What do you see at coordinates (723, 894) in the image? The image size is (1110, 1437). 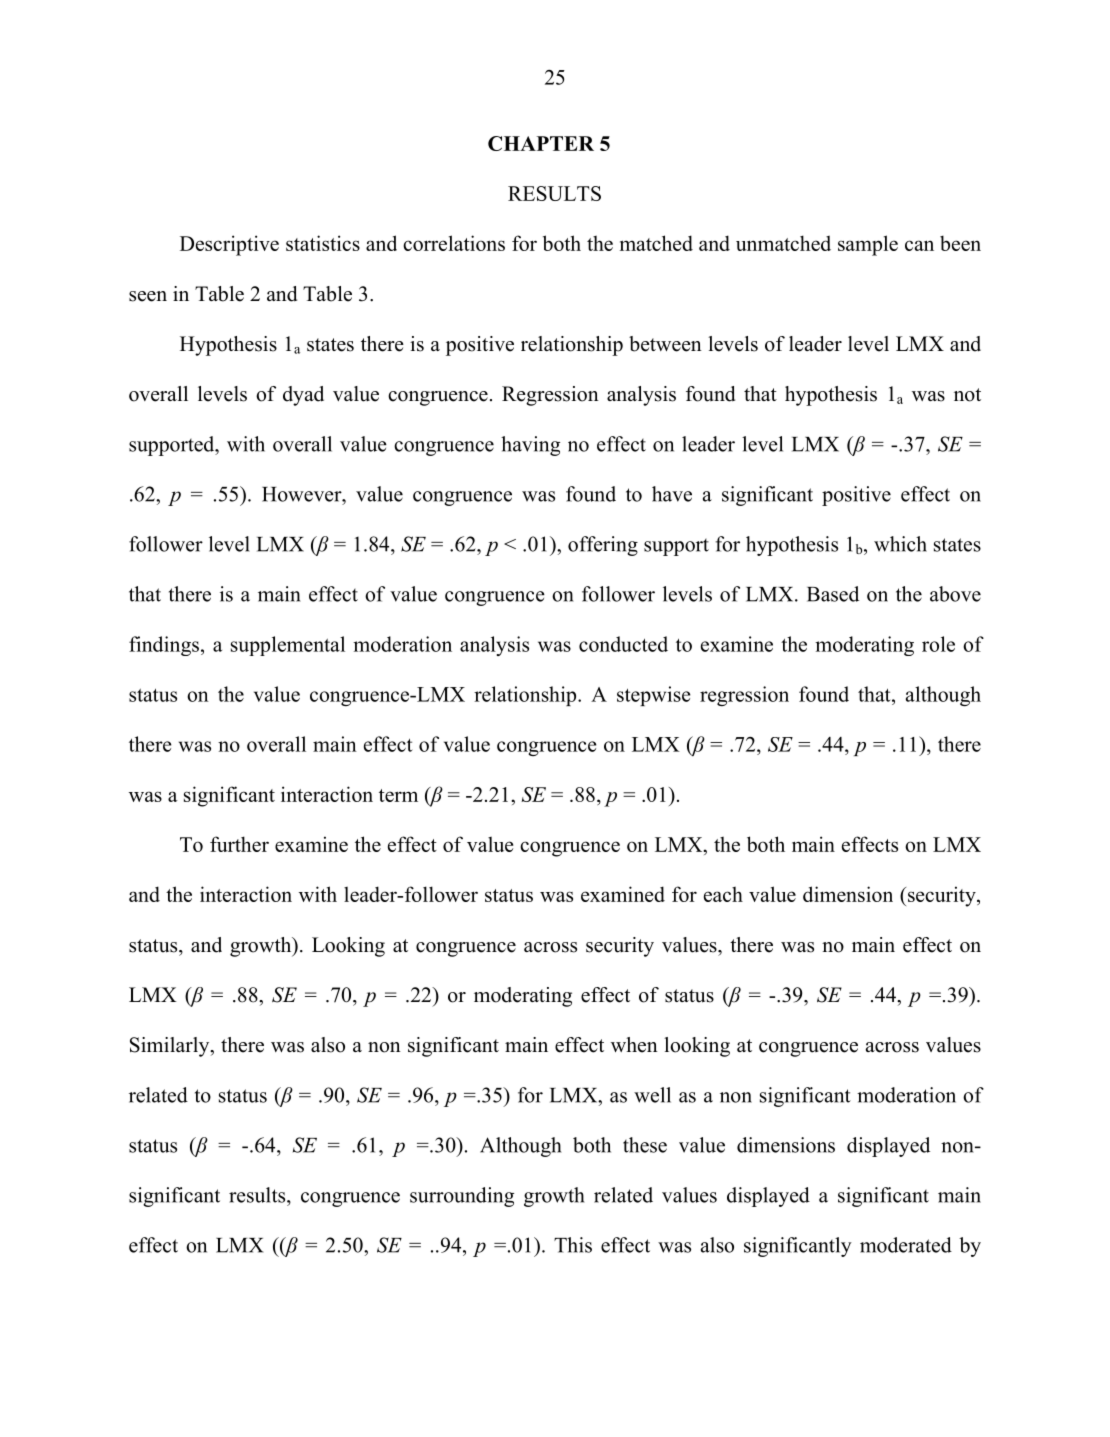 I see `each` at bounding box center [723, 894].
